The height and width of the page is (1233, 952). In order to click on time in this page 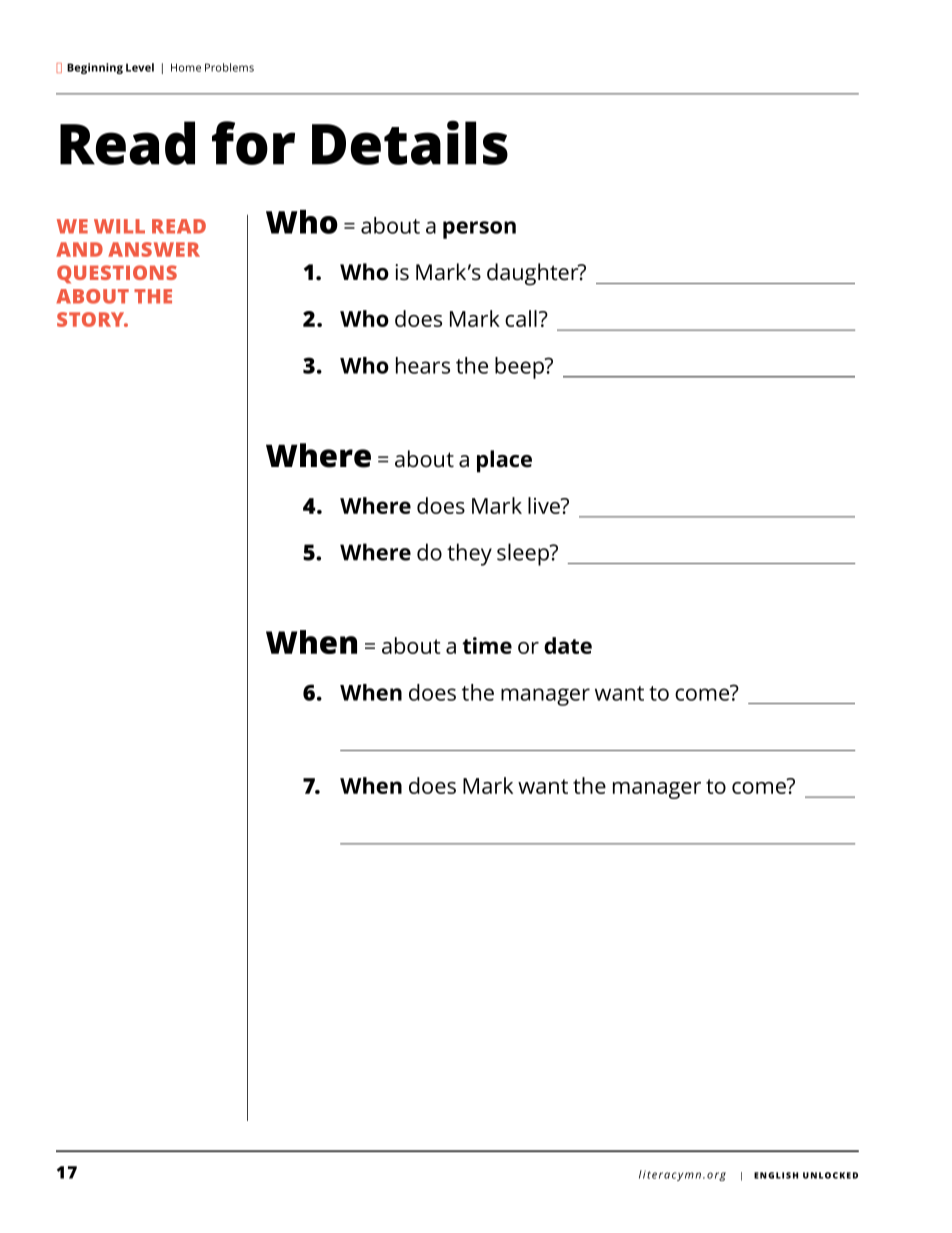, I will do `click(487, 645)`.
